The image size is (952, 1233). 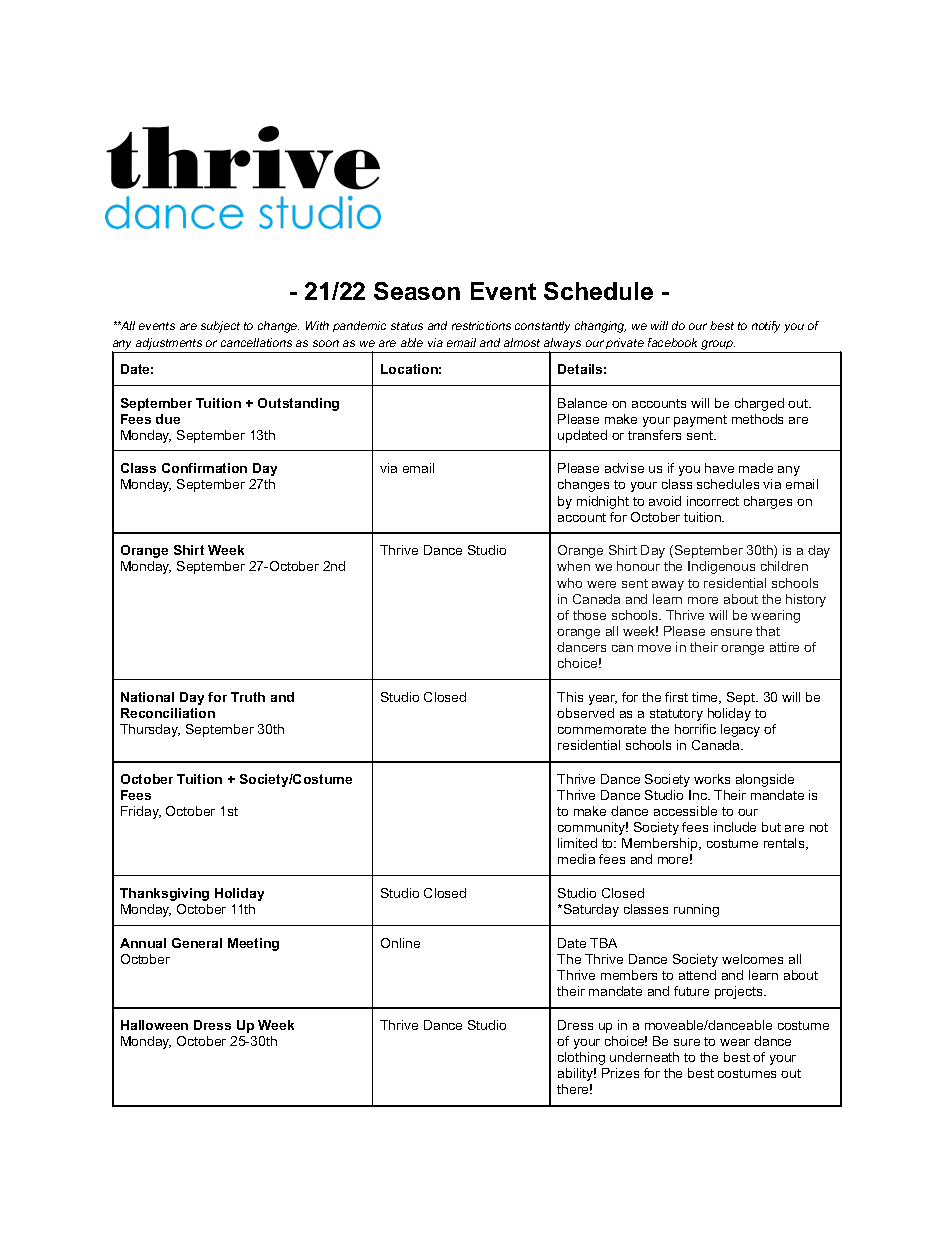 I want to click on subject, so click(x=220, y=327).
